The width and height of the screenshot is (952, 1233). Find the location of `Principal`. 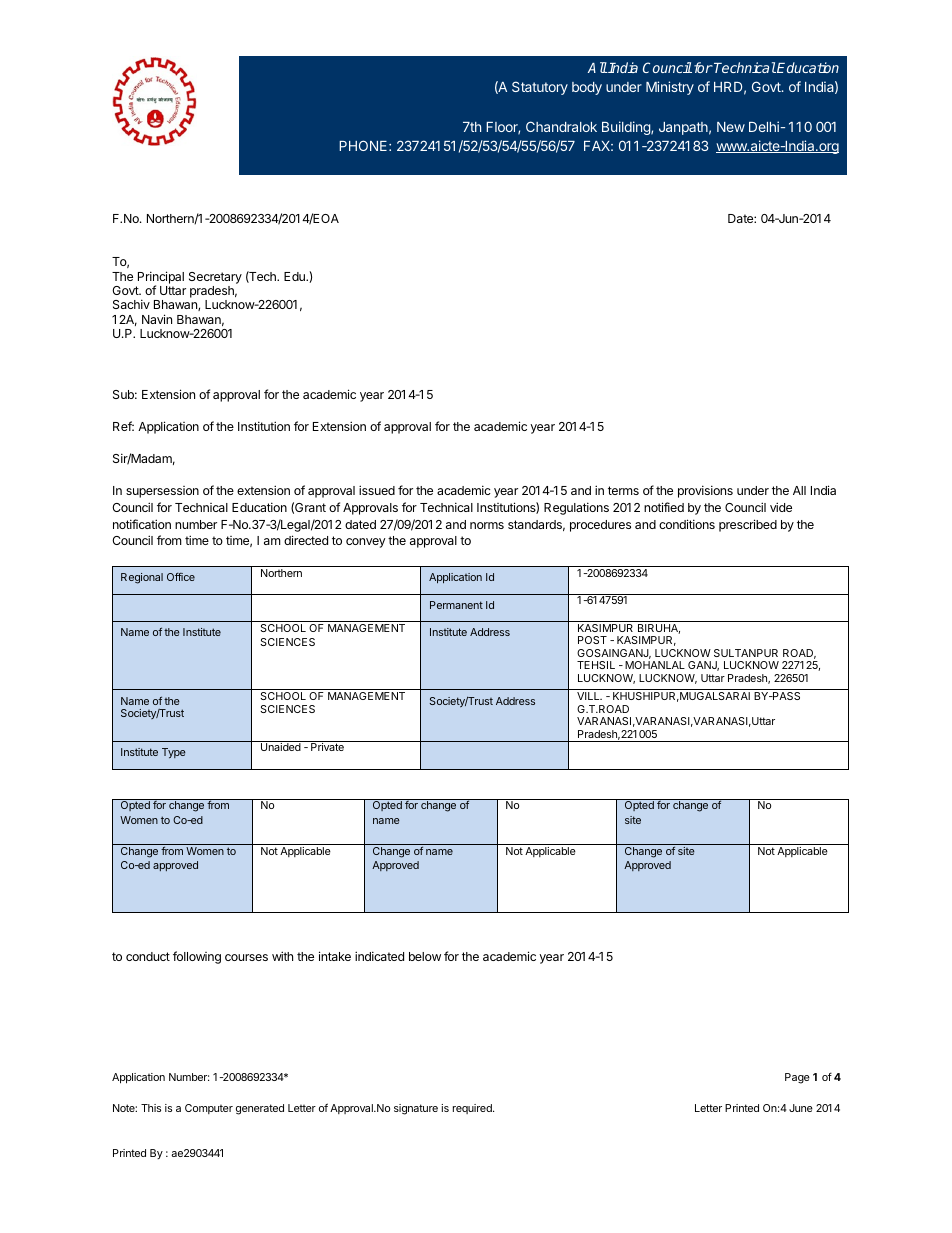

Principal is located at coordinates (161, 278).
